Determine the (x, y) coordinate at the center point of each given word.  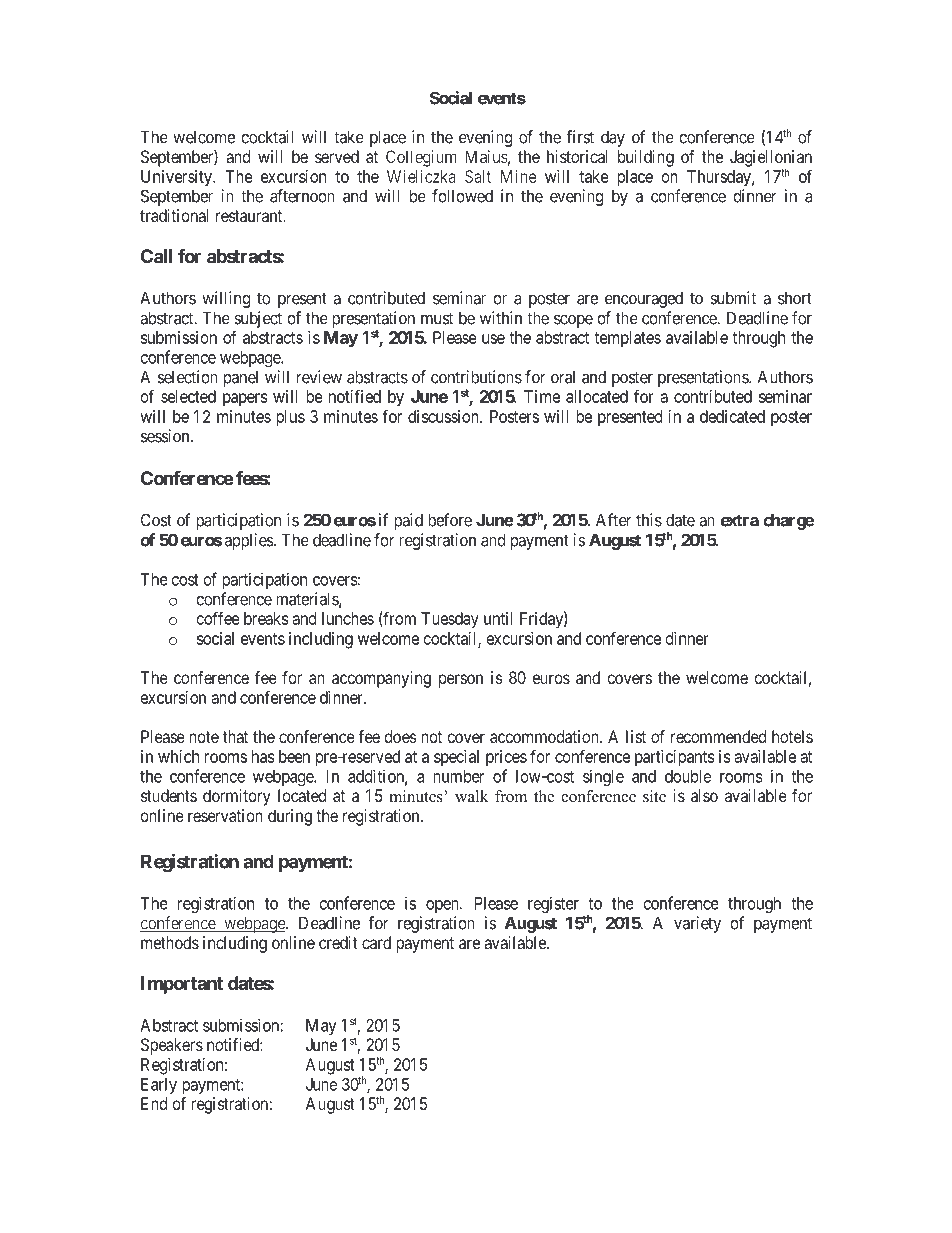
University (177, 178)
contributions (476, 377)
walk (471, 796)
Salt (478, 177)
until (498, 618)
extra (739, 520)
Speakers (172, 1046)
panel (241, 378)
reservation (225, 815)
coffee (218, 618)
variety (697, 924)
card (376, 942)
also (704, 795)
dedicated (732, 416)
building (646, 158)
